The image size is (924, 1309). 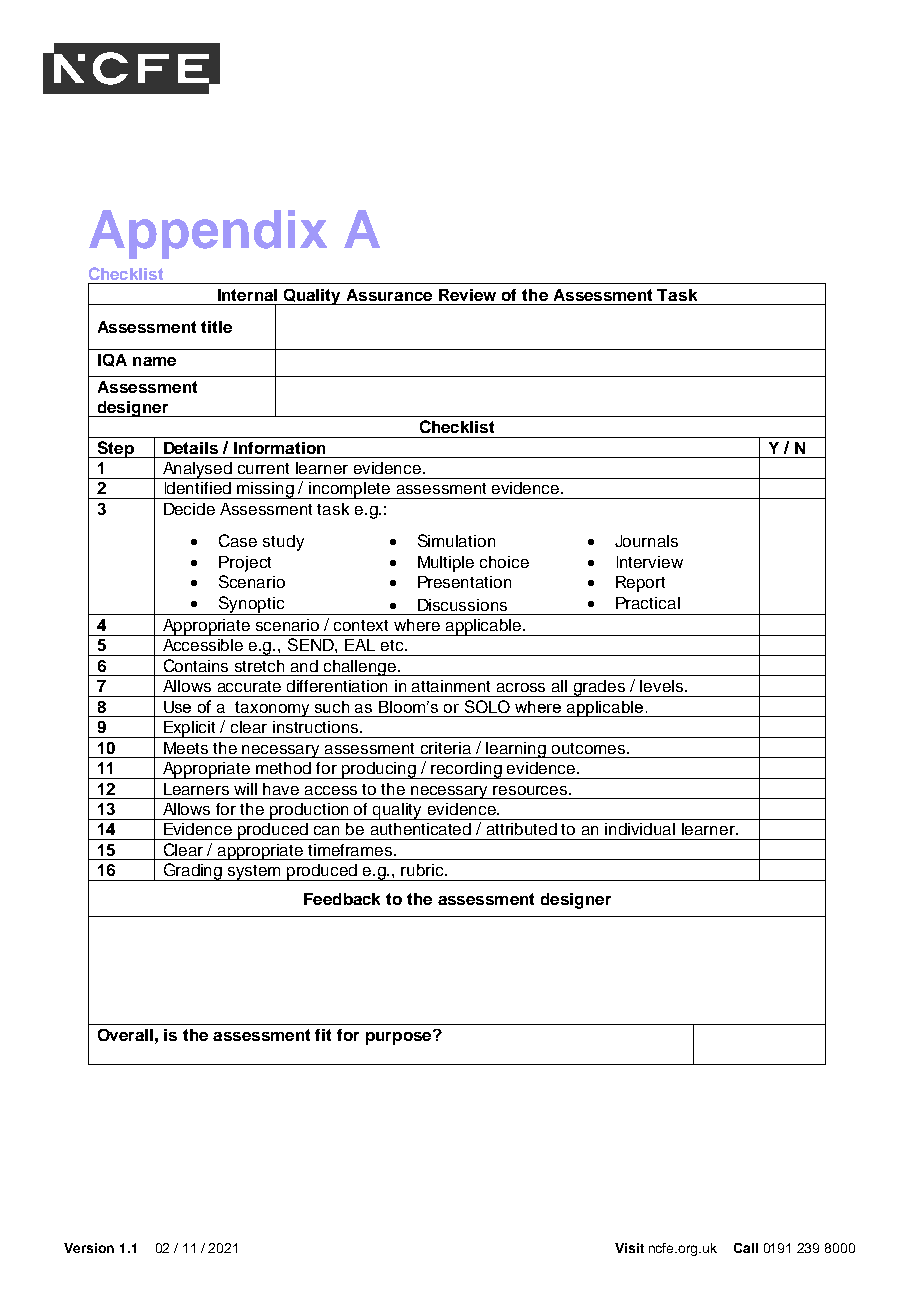 What do you see at coordinates (423, 870) in the screenshot?
I see `rubric` at bounding box center [423, 870].
